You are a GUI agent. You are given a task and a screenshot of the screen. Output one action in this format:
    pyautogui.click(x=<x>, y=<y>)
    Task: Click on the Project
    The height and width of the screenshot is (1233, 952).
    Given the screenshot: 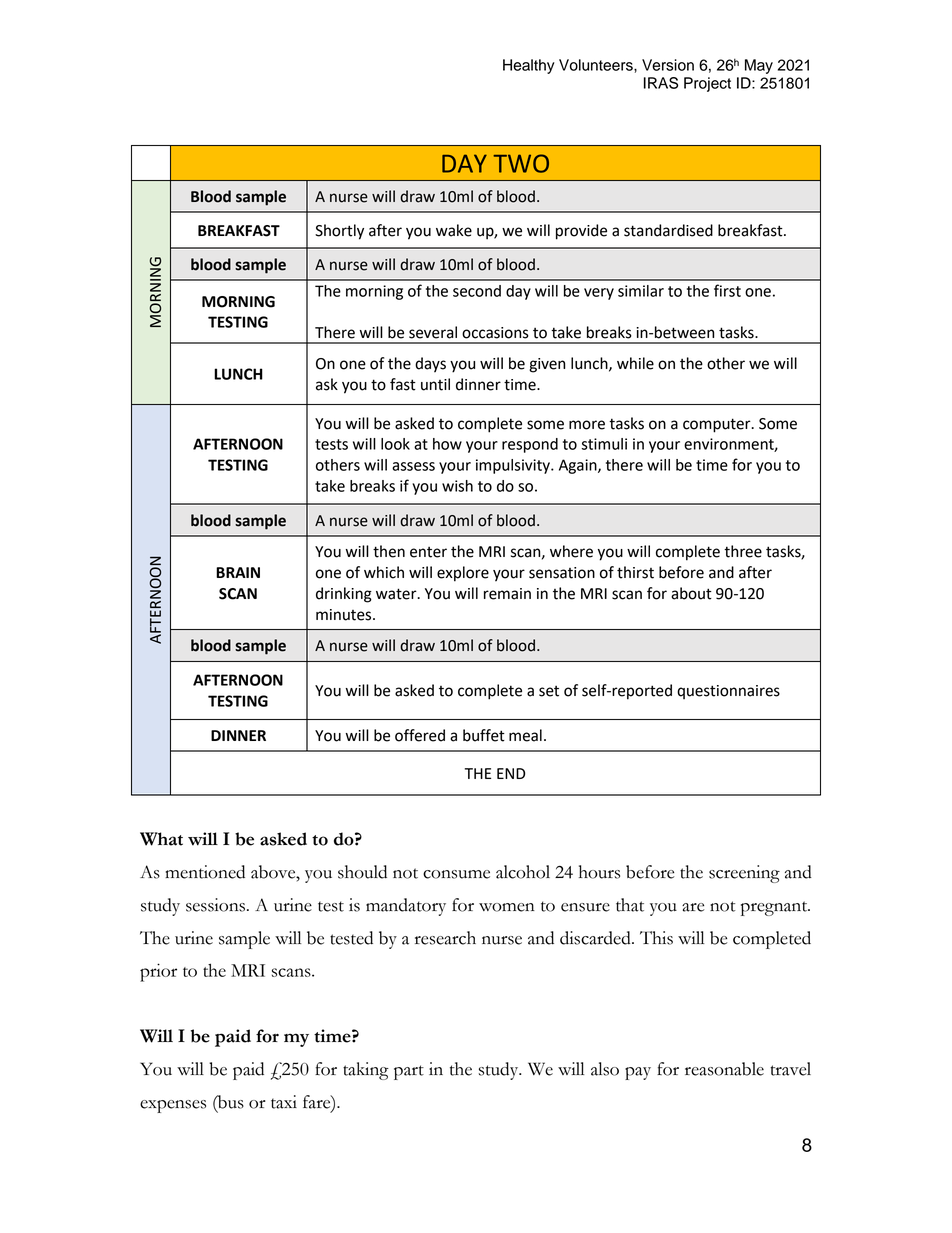 What is the action you would take?
    pyautogui.click(x=707, y=84)
